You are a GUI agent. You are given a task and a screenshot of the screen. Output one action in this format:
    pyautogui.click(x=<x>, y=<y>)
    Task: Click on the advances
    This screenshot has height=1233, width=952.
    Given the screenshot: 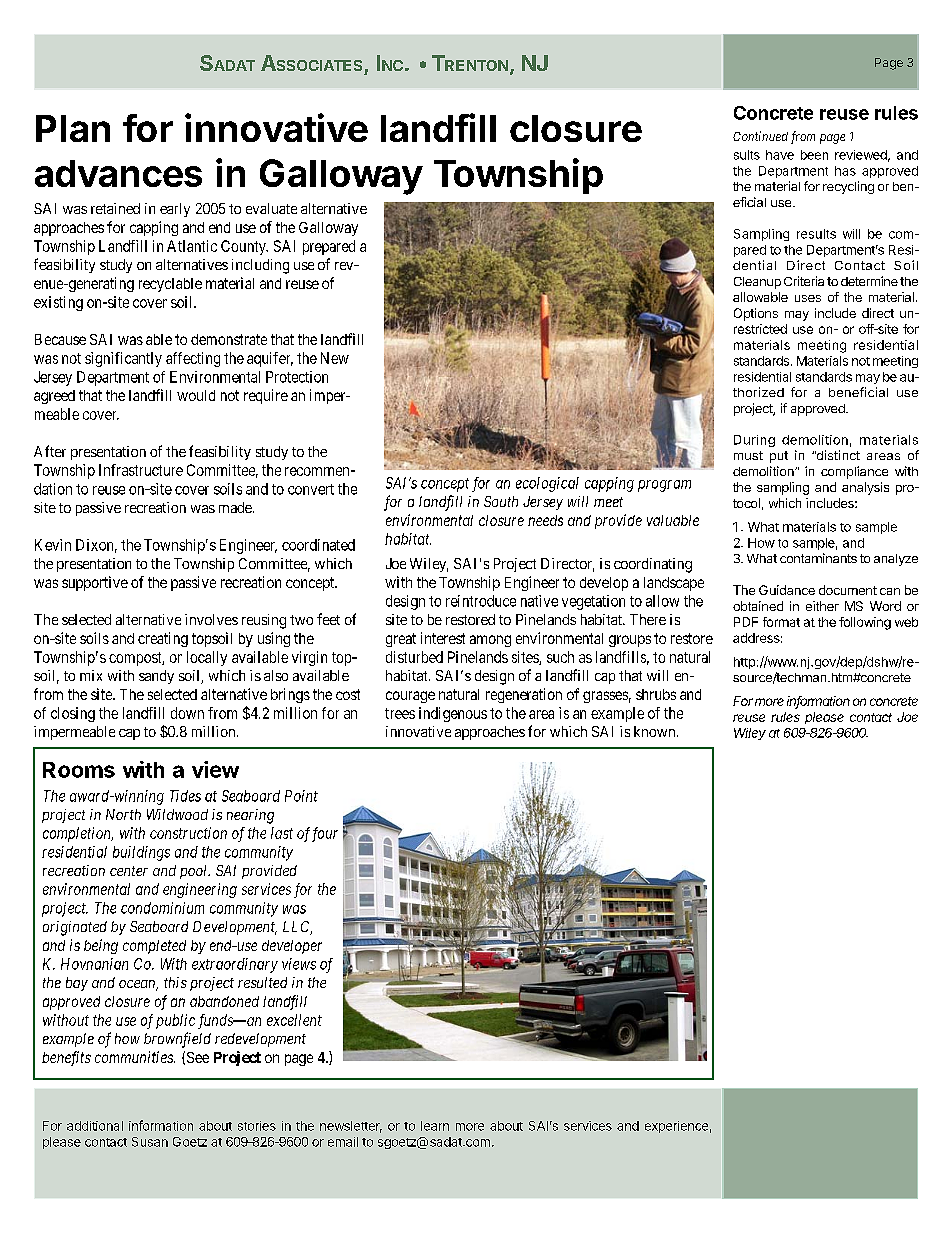 What is the action you would take?
    pyautogui.click(x=118, y=173)
